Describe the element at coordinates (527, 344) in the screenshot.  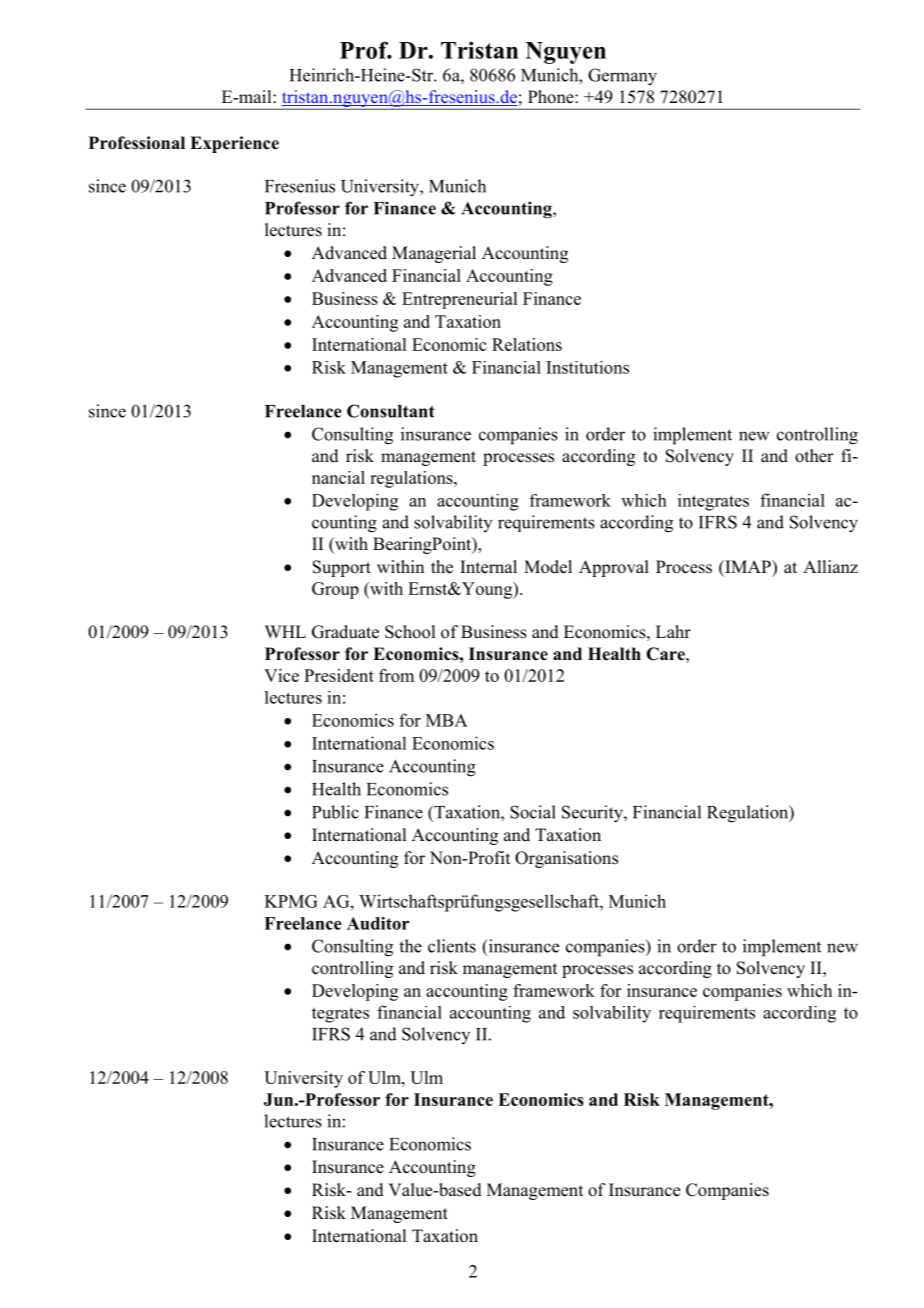
I see `Relations` at that location.
